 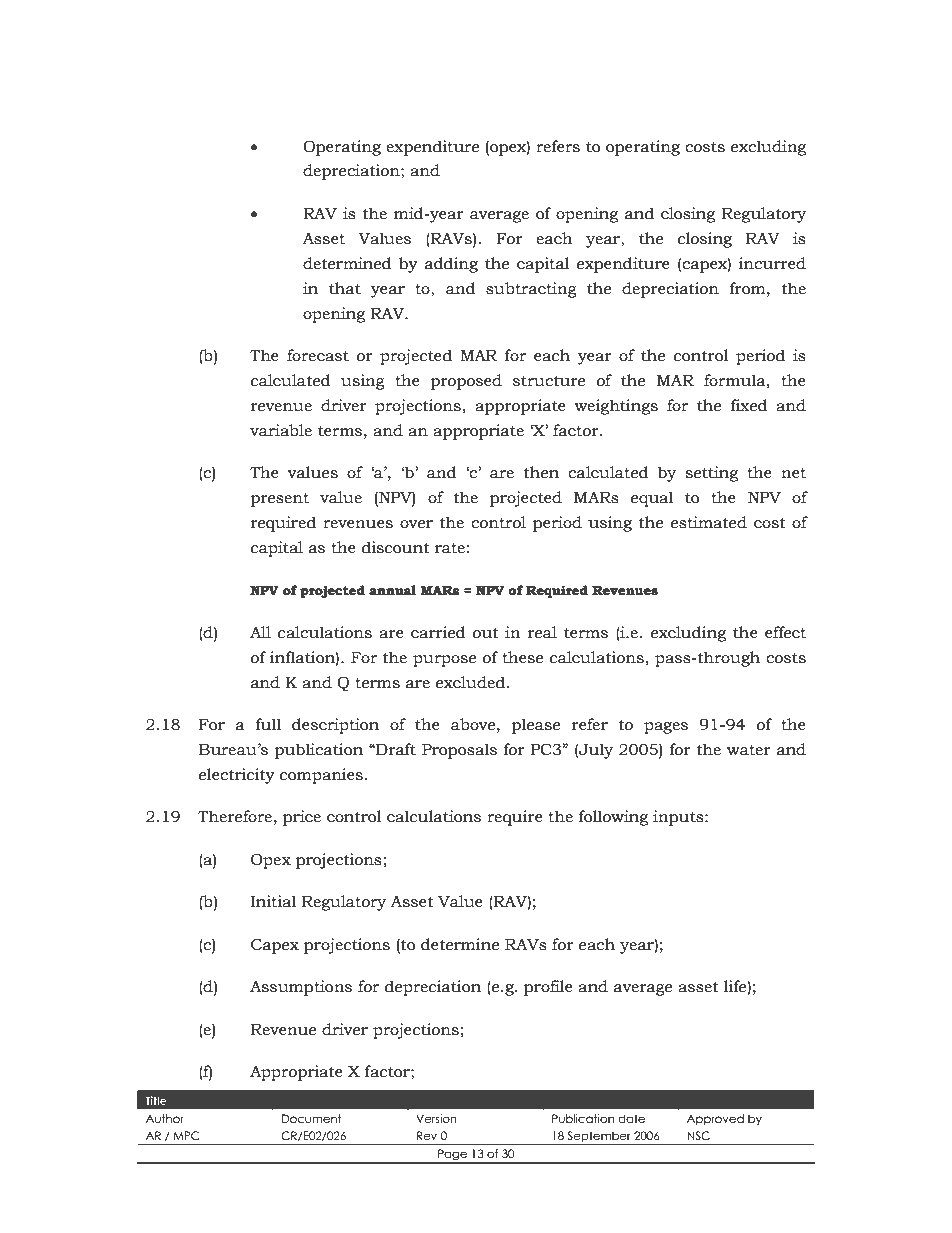 I want to click on that, so click(x=345, y=288).
